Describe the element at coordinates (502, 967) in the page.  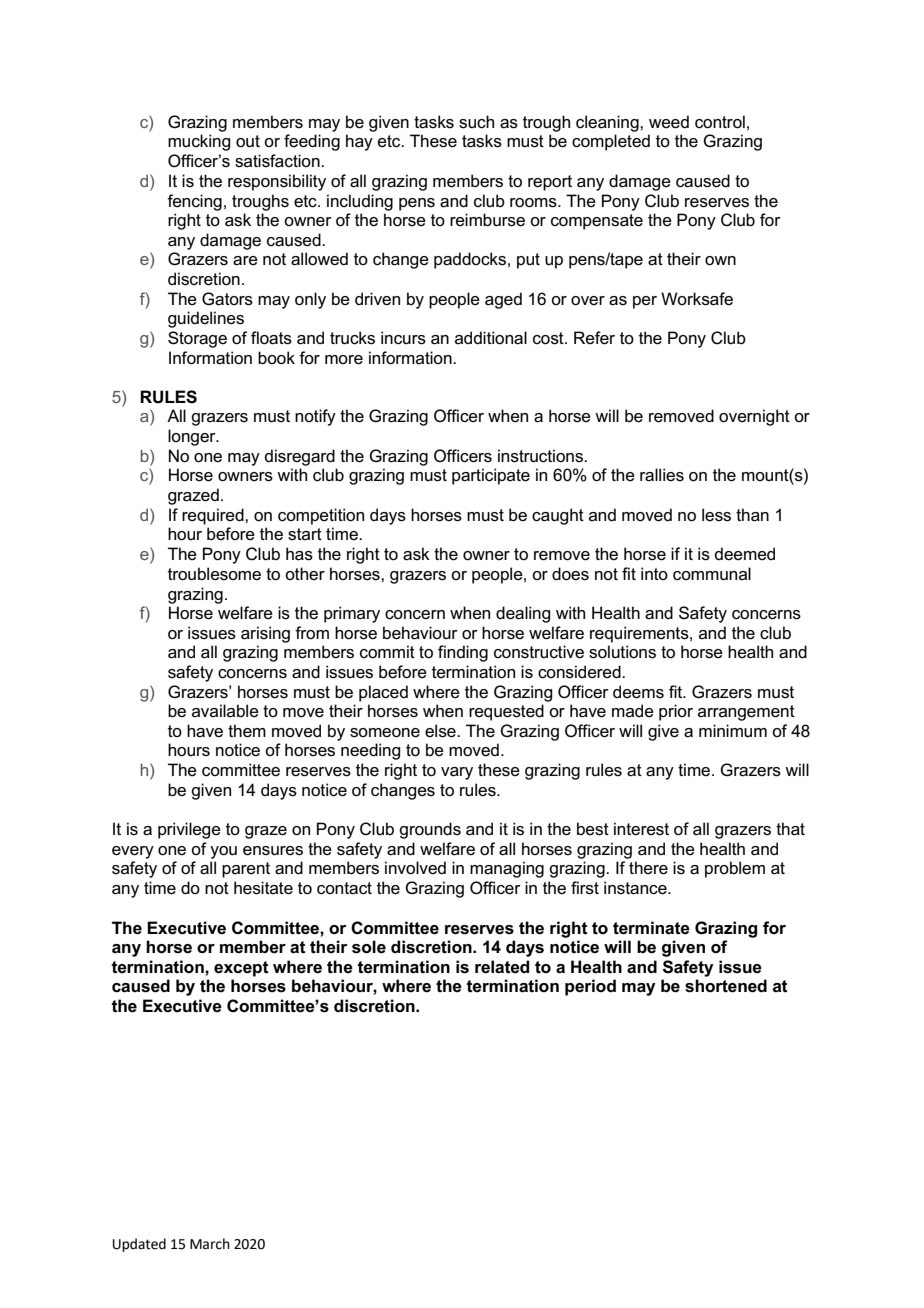
I see `related` at that location.
